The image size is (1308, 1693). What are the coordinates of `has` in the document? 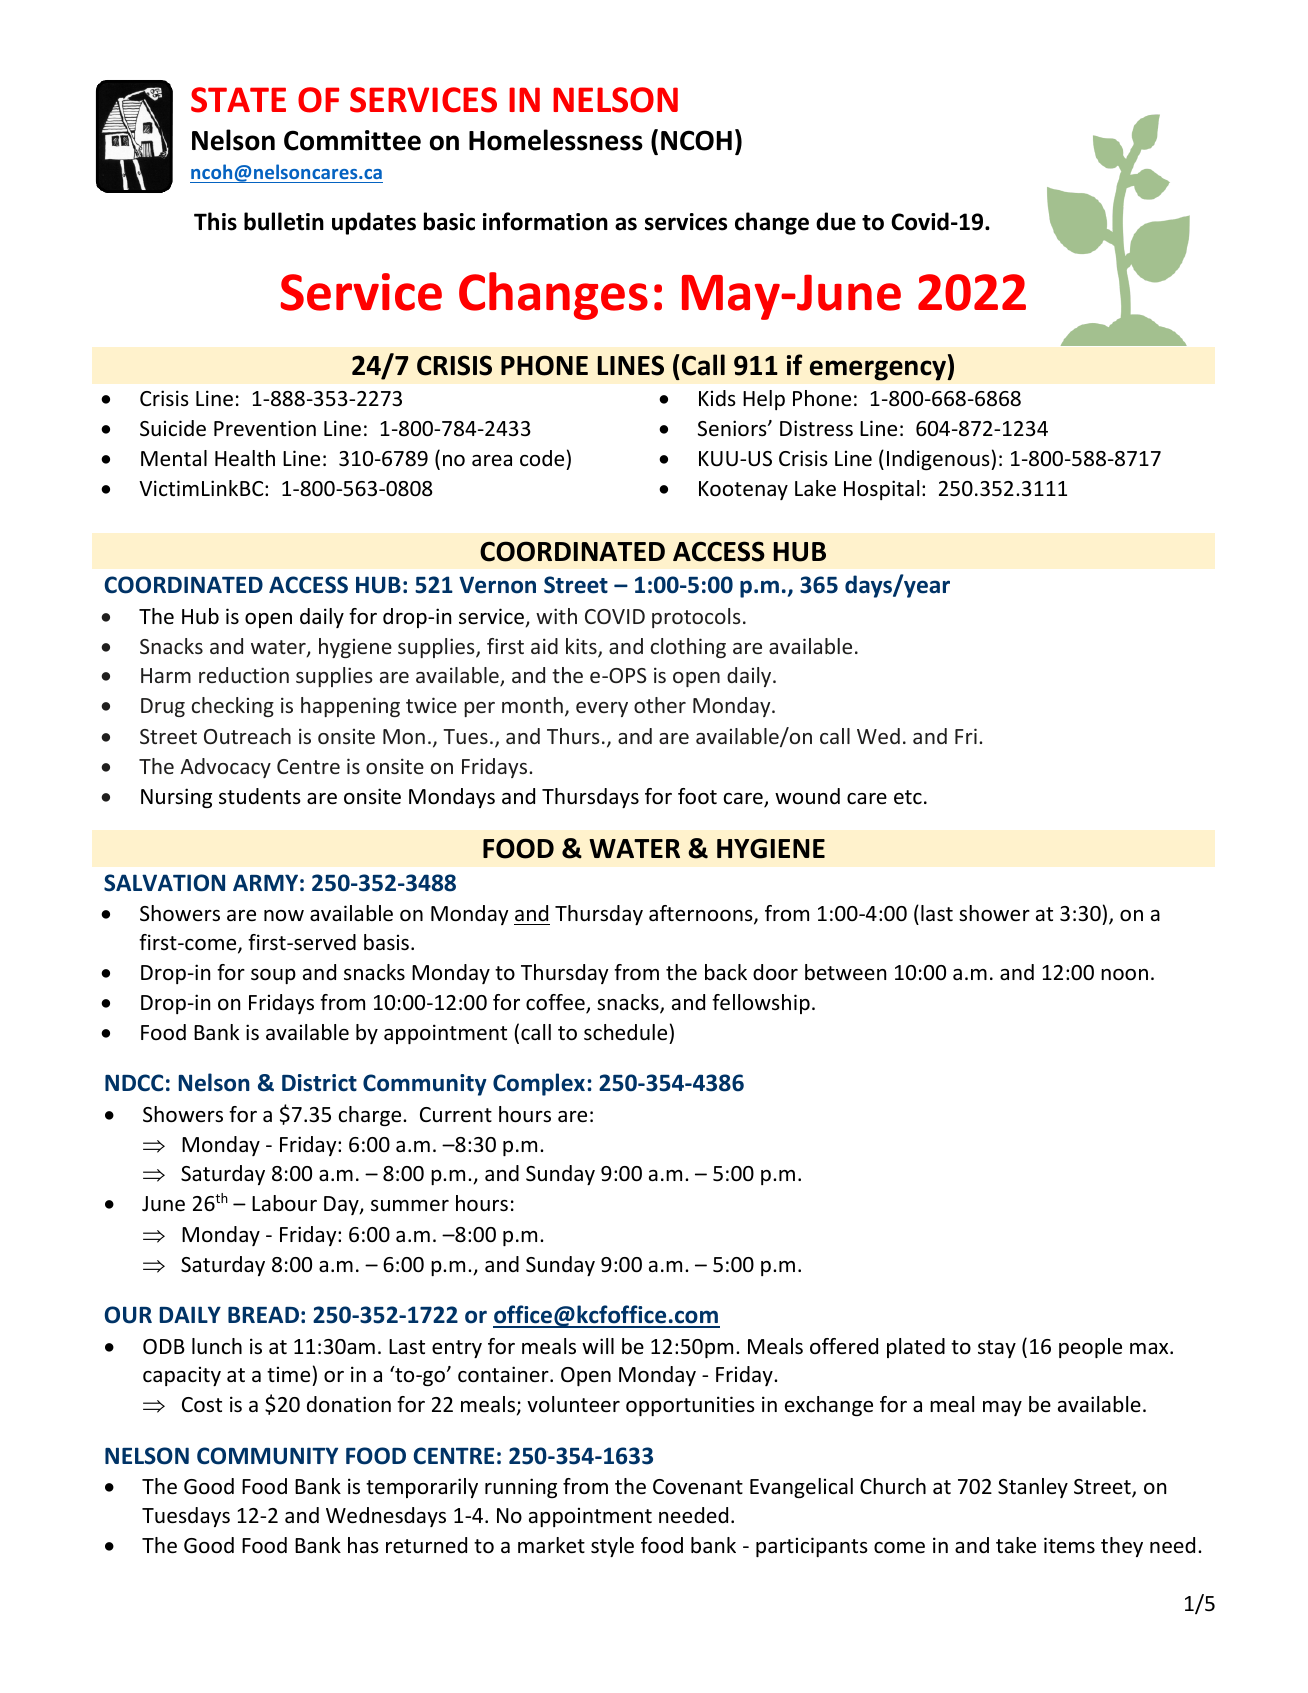 It's located at (363, 1545).
